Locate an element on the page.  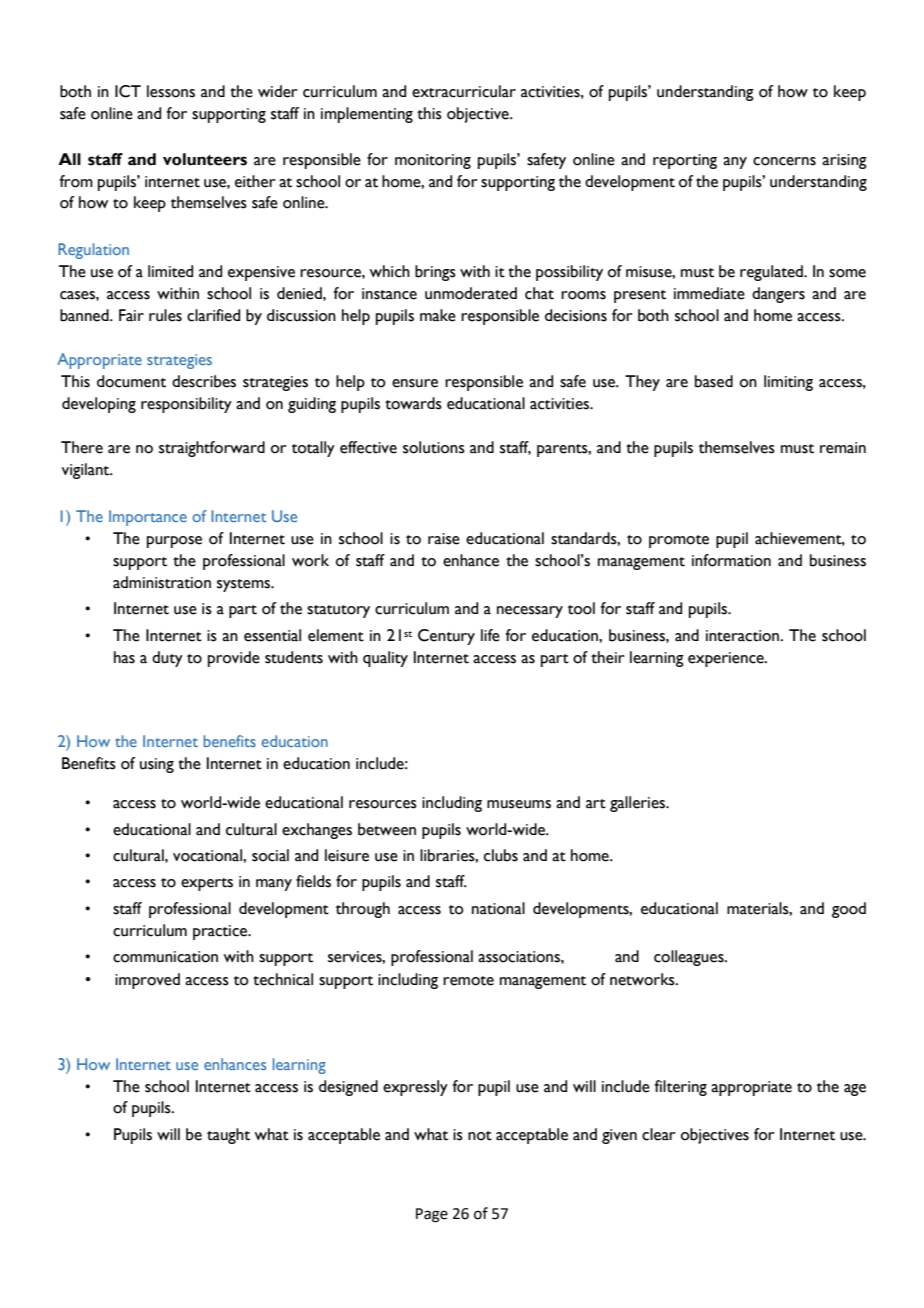
extracurricular is located at coordinates (464, 91).
